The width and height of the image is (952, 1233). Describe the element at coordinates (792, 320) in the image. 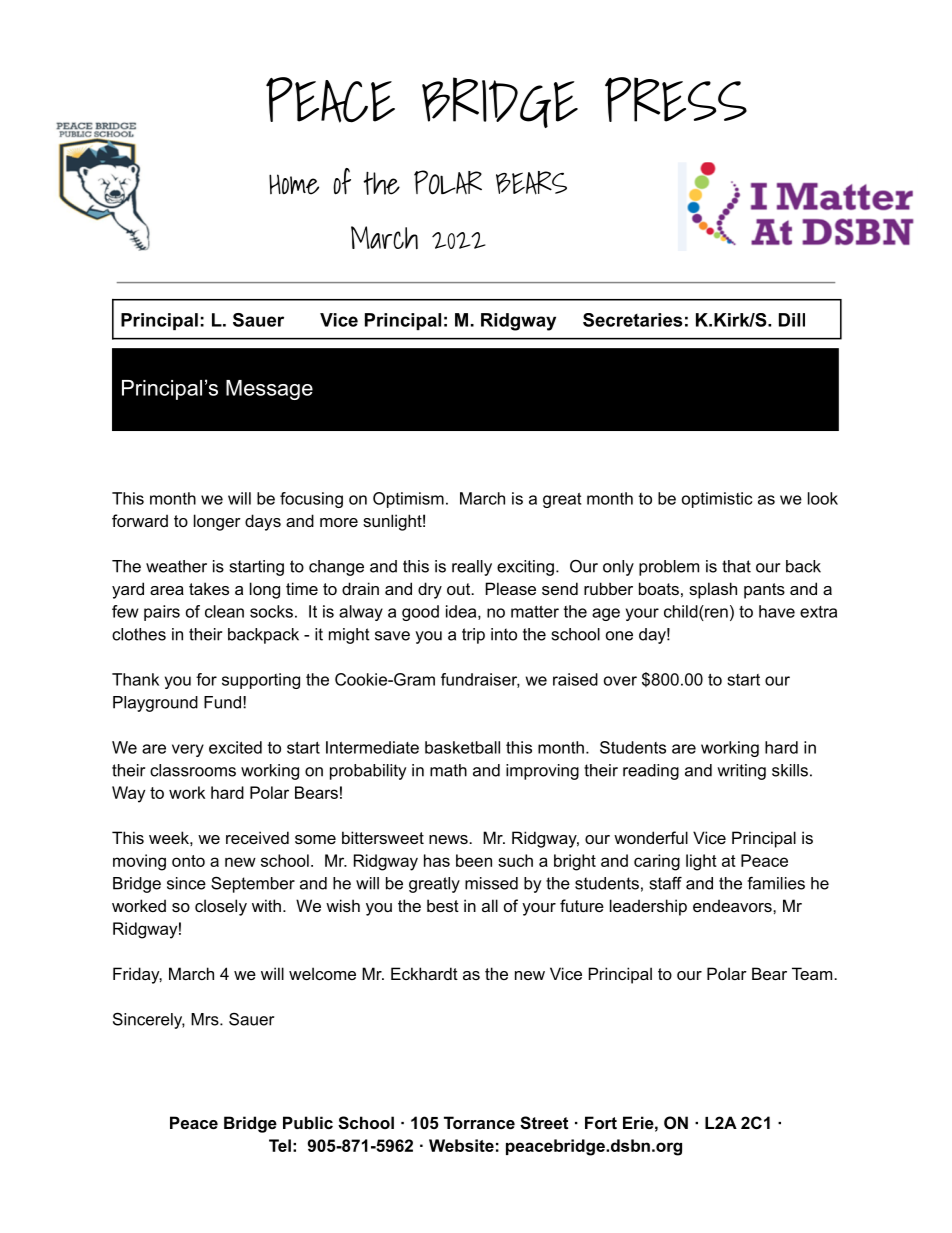

I see `Dill` at that location.
